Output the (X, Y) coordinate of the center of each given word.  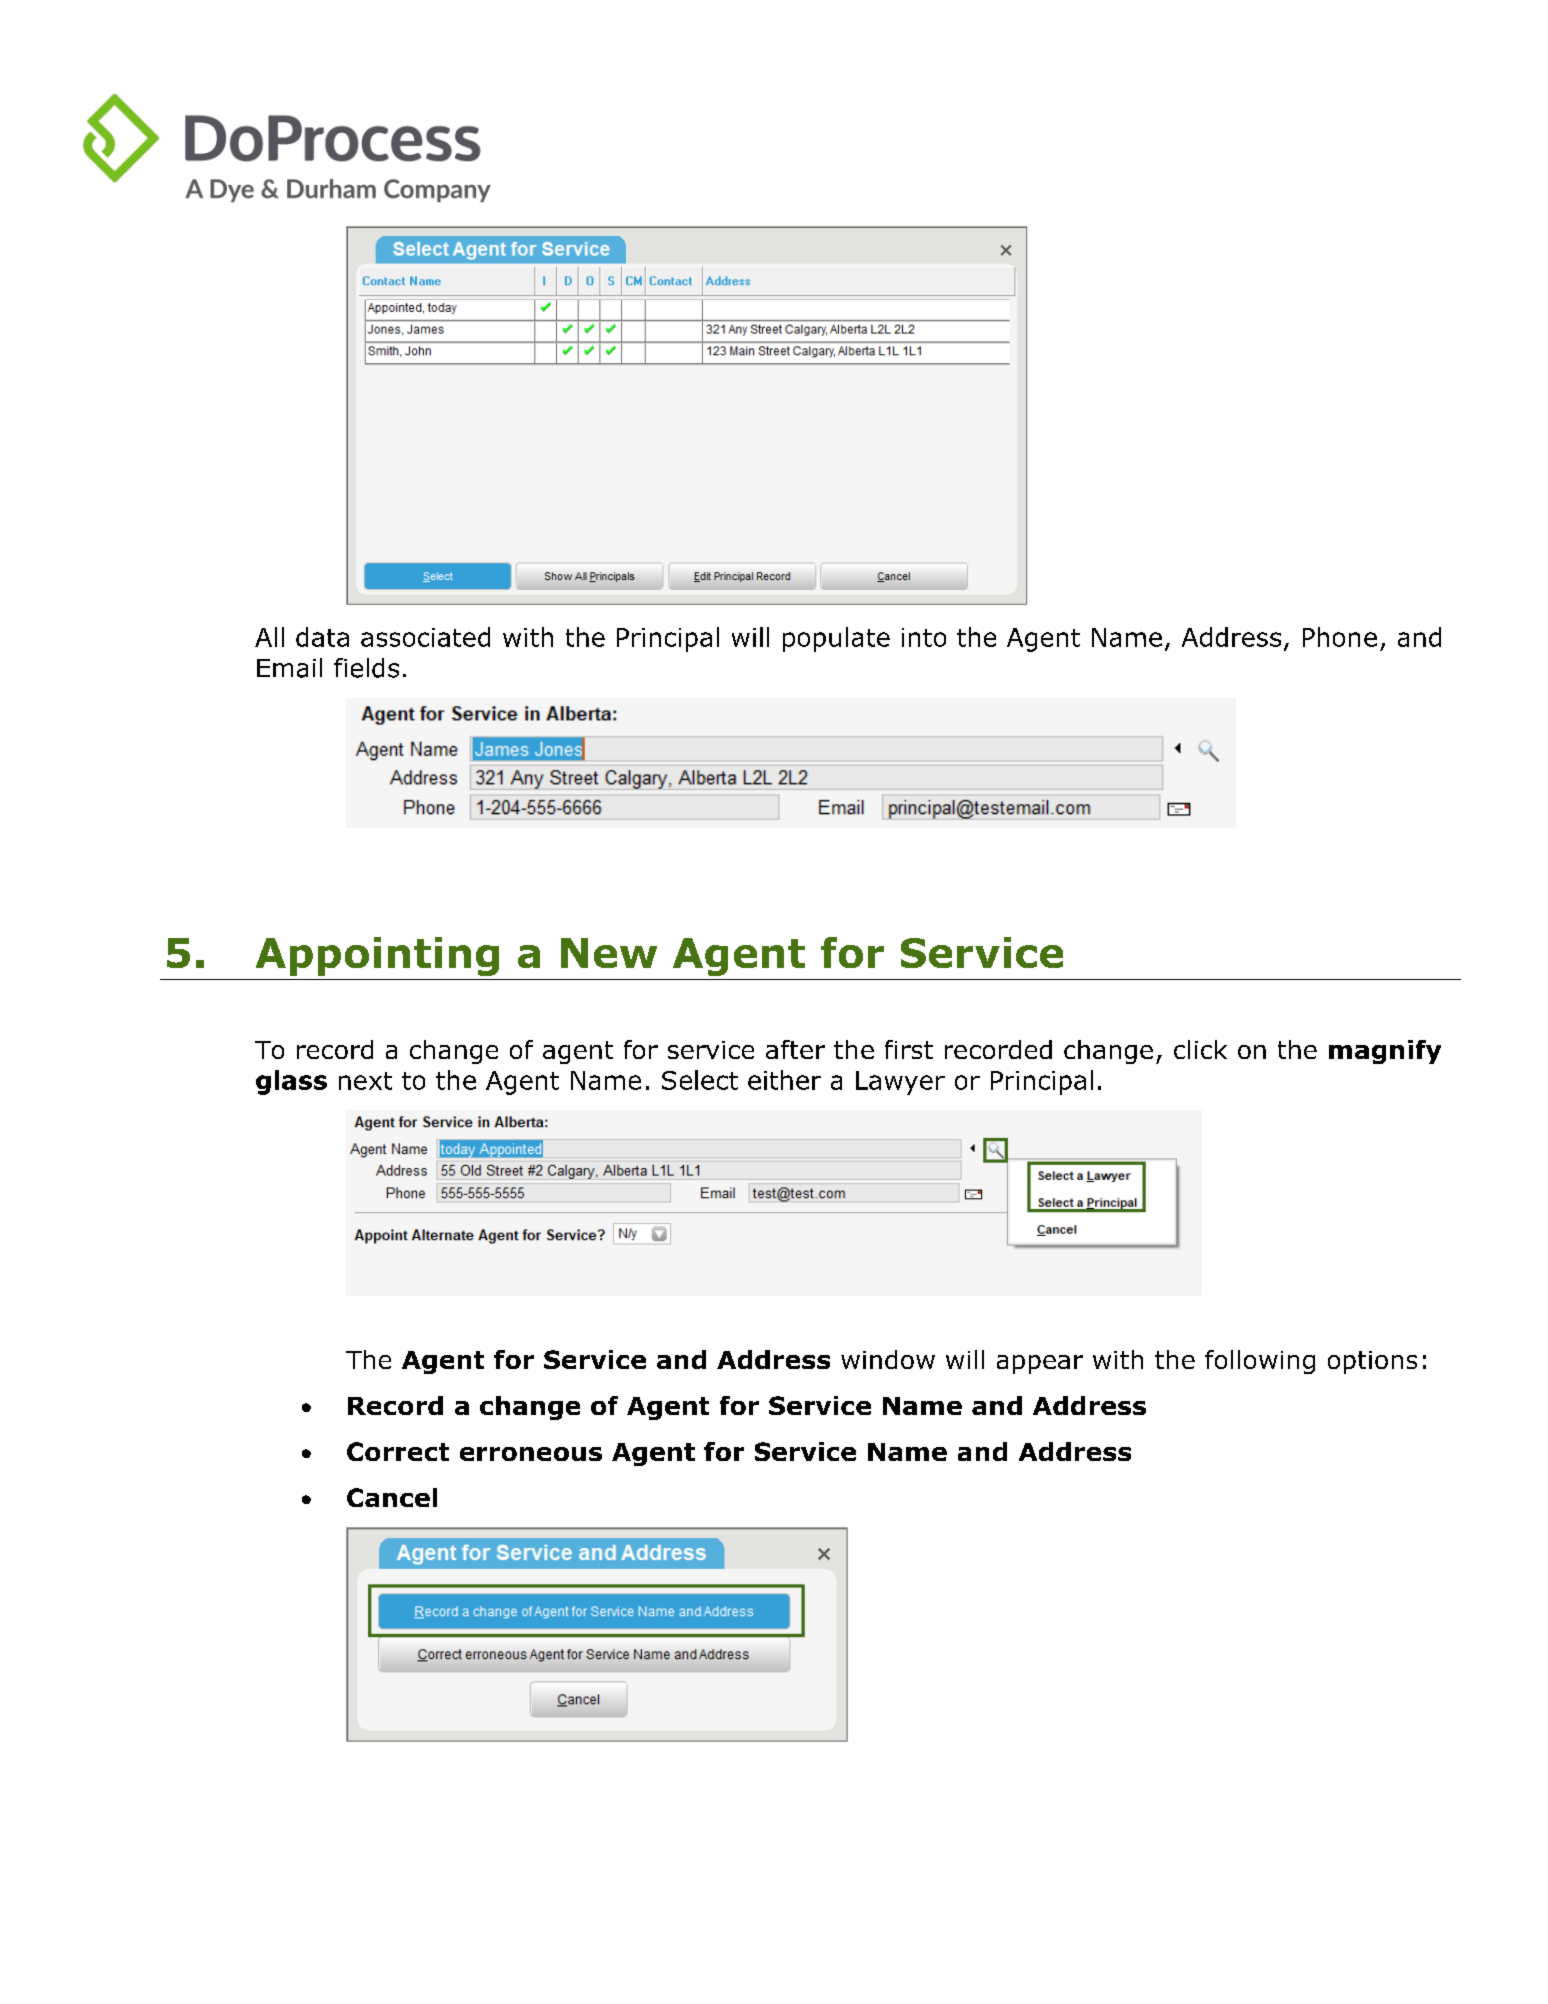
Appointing (377, 956)
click (1200, 1049)
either (784, 1080)
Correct (398, 1451)
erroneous (531, 1454)
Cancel (392, 1497)
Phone (1340, 637)
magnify (1385, 1052)
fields (366, 668)
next (365, 1081)
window (888, 1359)
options (1372, 1362)
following (1260, 1362)
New (609, 953)
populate (836, 639)
